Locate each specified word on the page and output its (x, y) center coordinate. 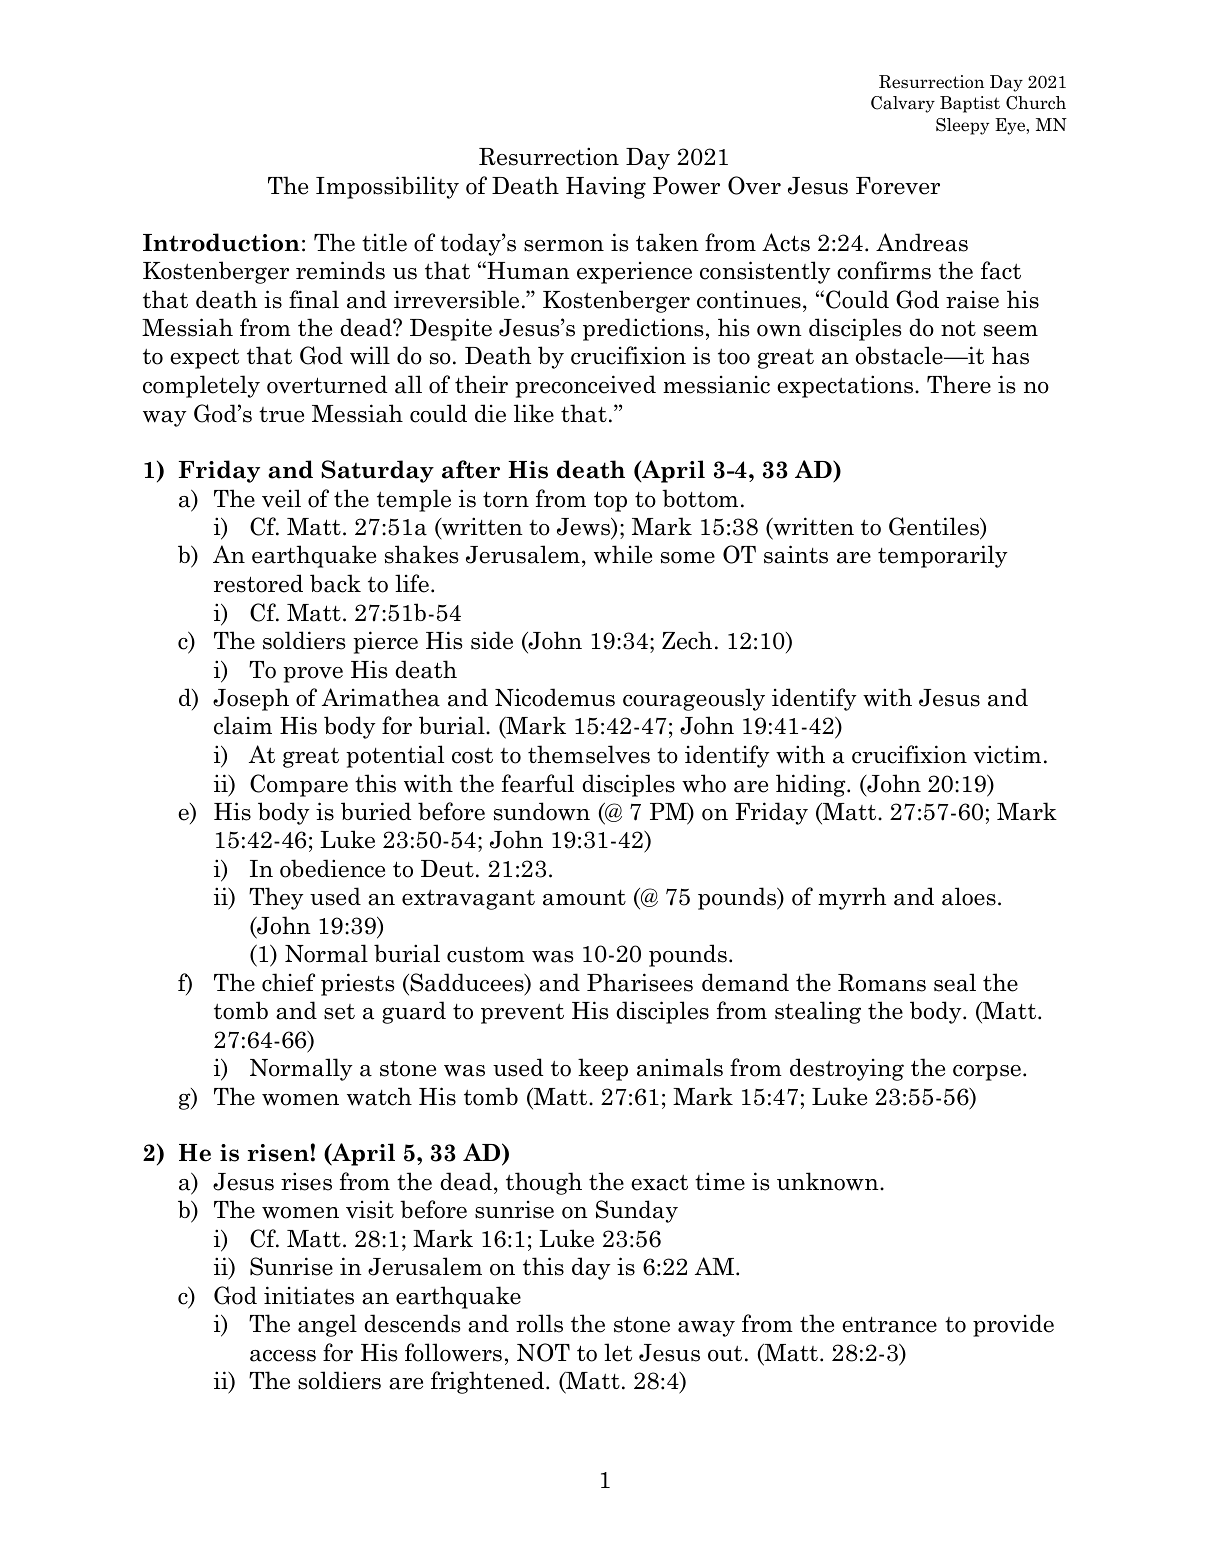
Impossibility (387, 187)
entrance (889, 1325)
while (623, 554)
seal (955, 982)
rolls (539, 1323)
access (283, 1356)
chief (288, 982)
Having (606, 187)
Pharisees (640, 982)
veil (281, 498)
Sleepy (962, 126)
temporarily (943, 556)
